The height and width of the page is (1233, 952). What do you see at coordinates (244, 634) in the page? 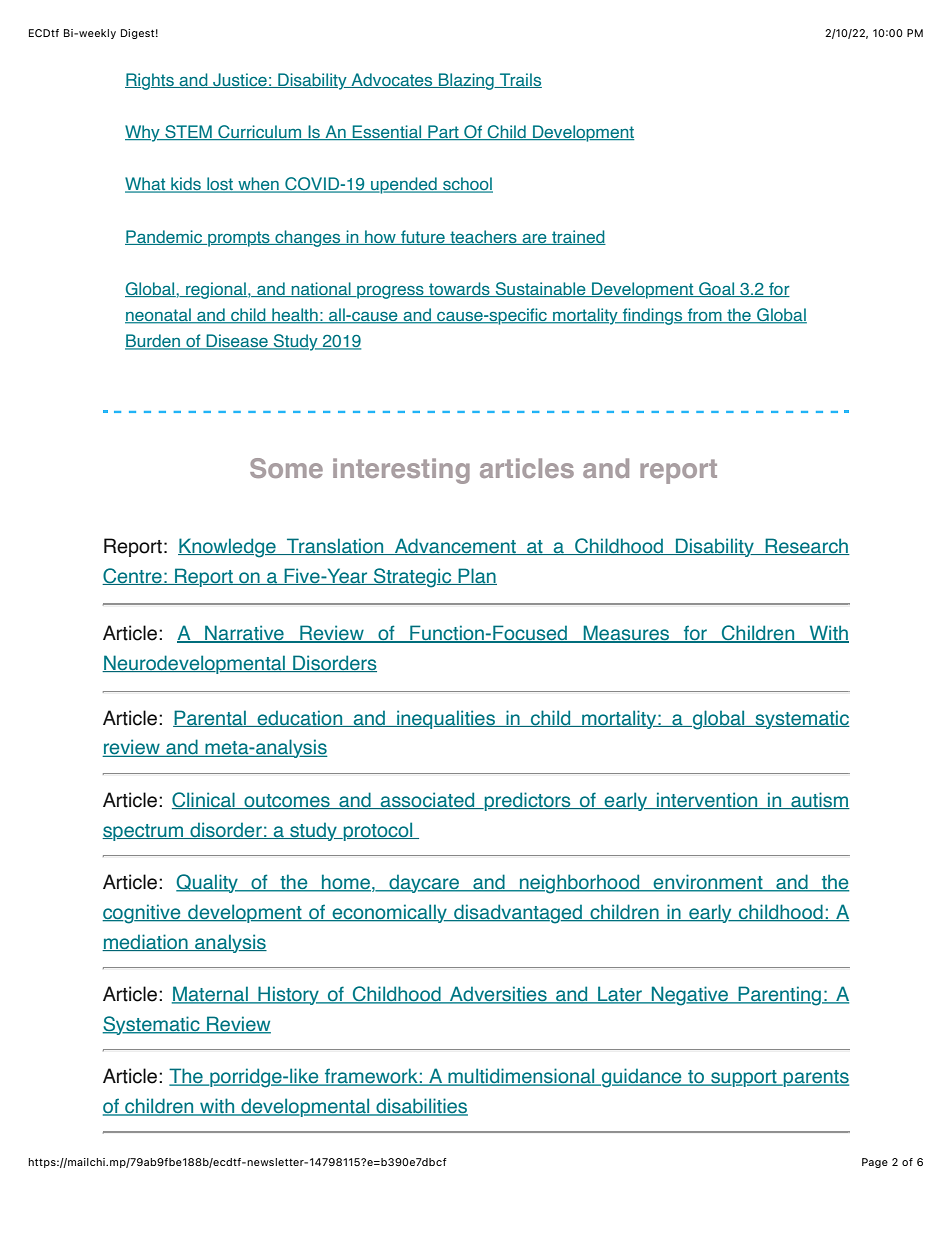
I see `Narrative` at bounding box center [244, 634].
